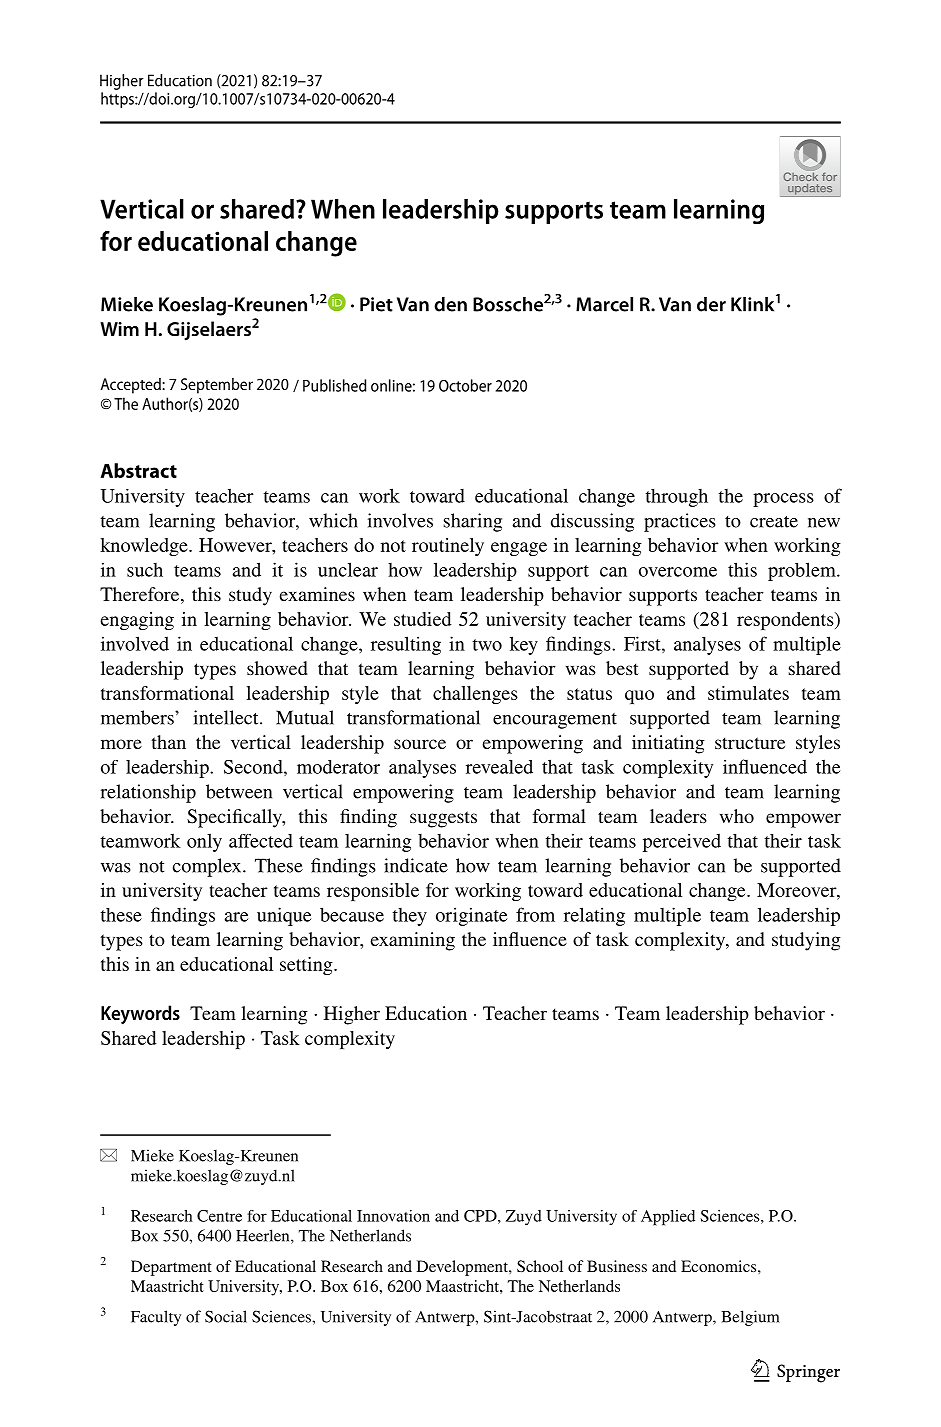 Image resolution: width=941 pixels, height=1427 pixels. Describe the element at coordinates (604, 304) in the screenshot. I see `Marcel` at that location.
